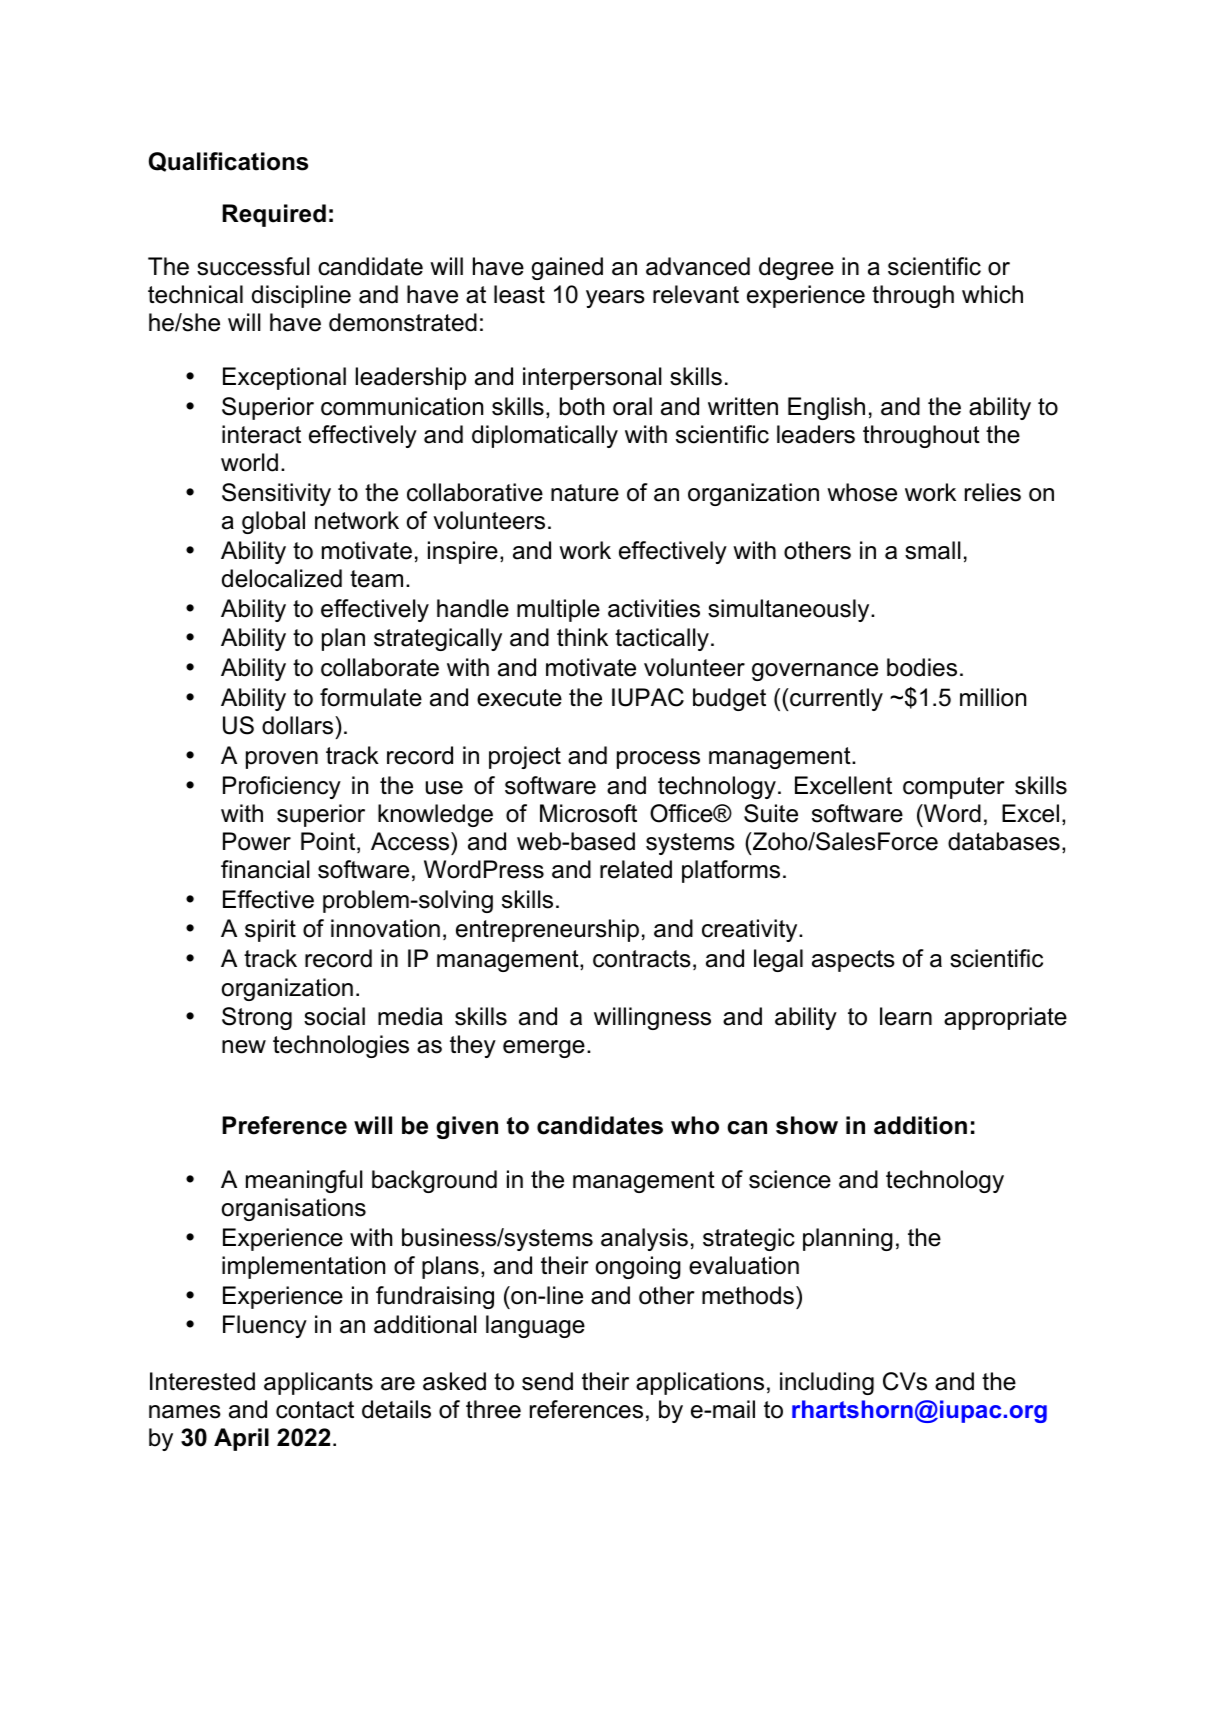 The width and height of the page is (1213, 1715). I want to click on learn, so click(906, 1016).
